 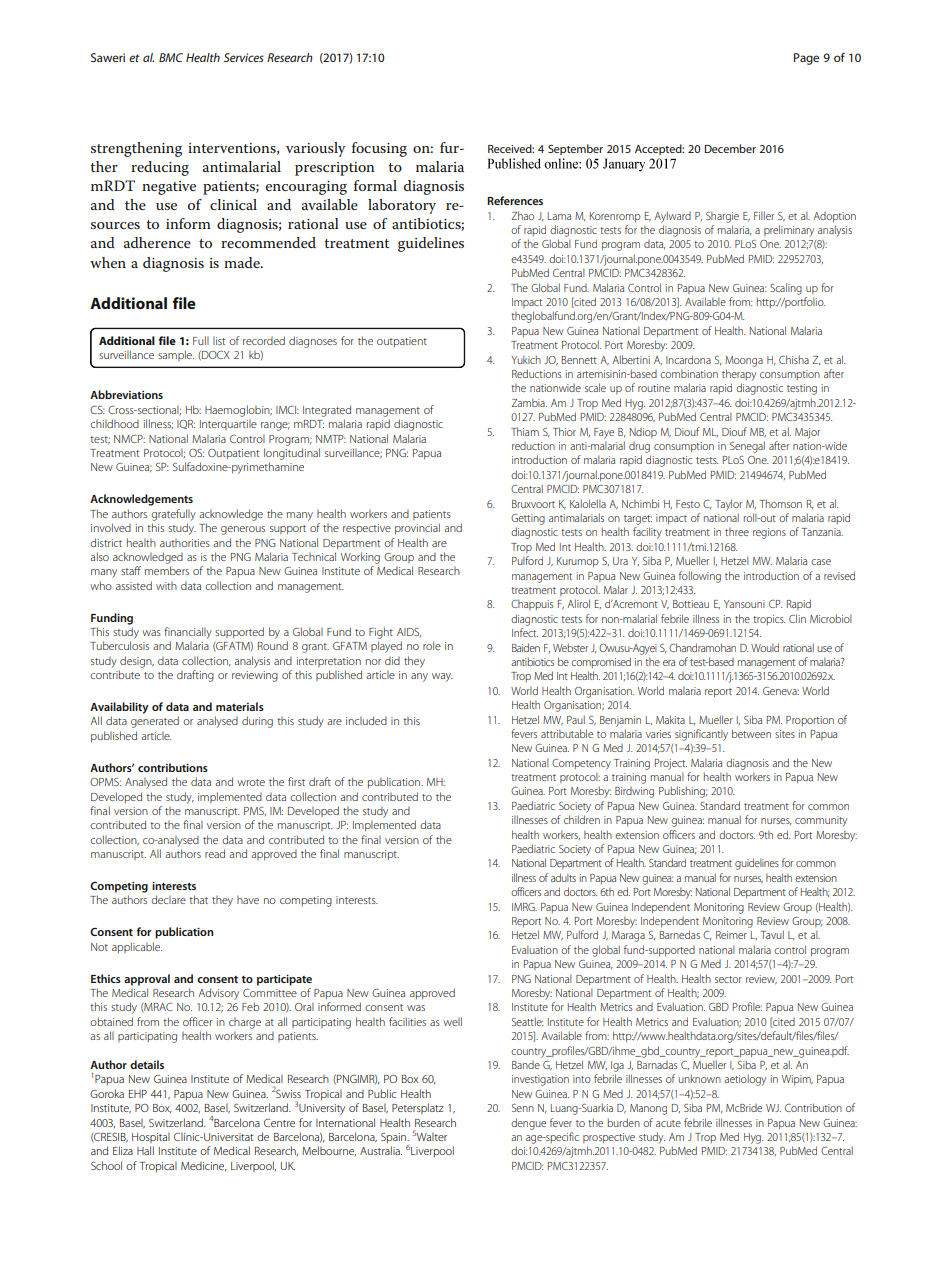 What do you see at coordinates (806, 59) in the screenshot?
I see `Page` at bounding box center [806, 59].
